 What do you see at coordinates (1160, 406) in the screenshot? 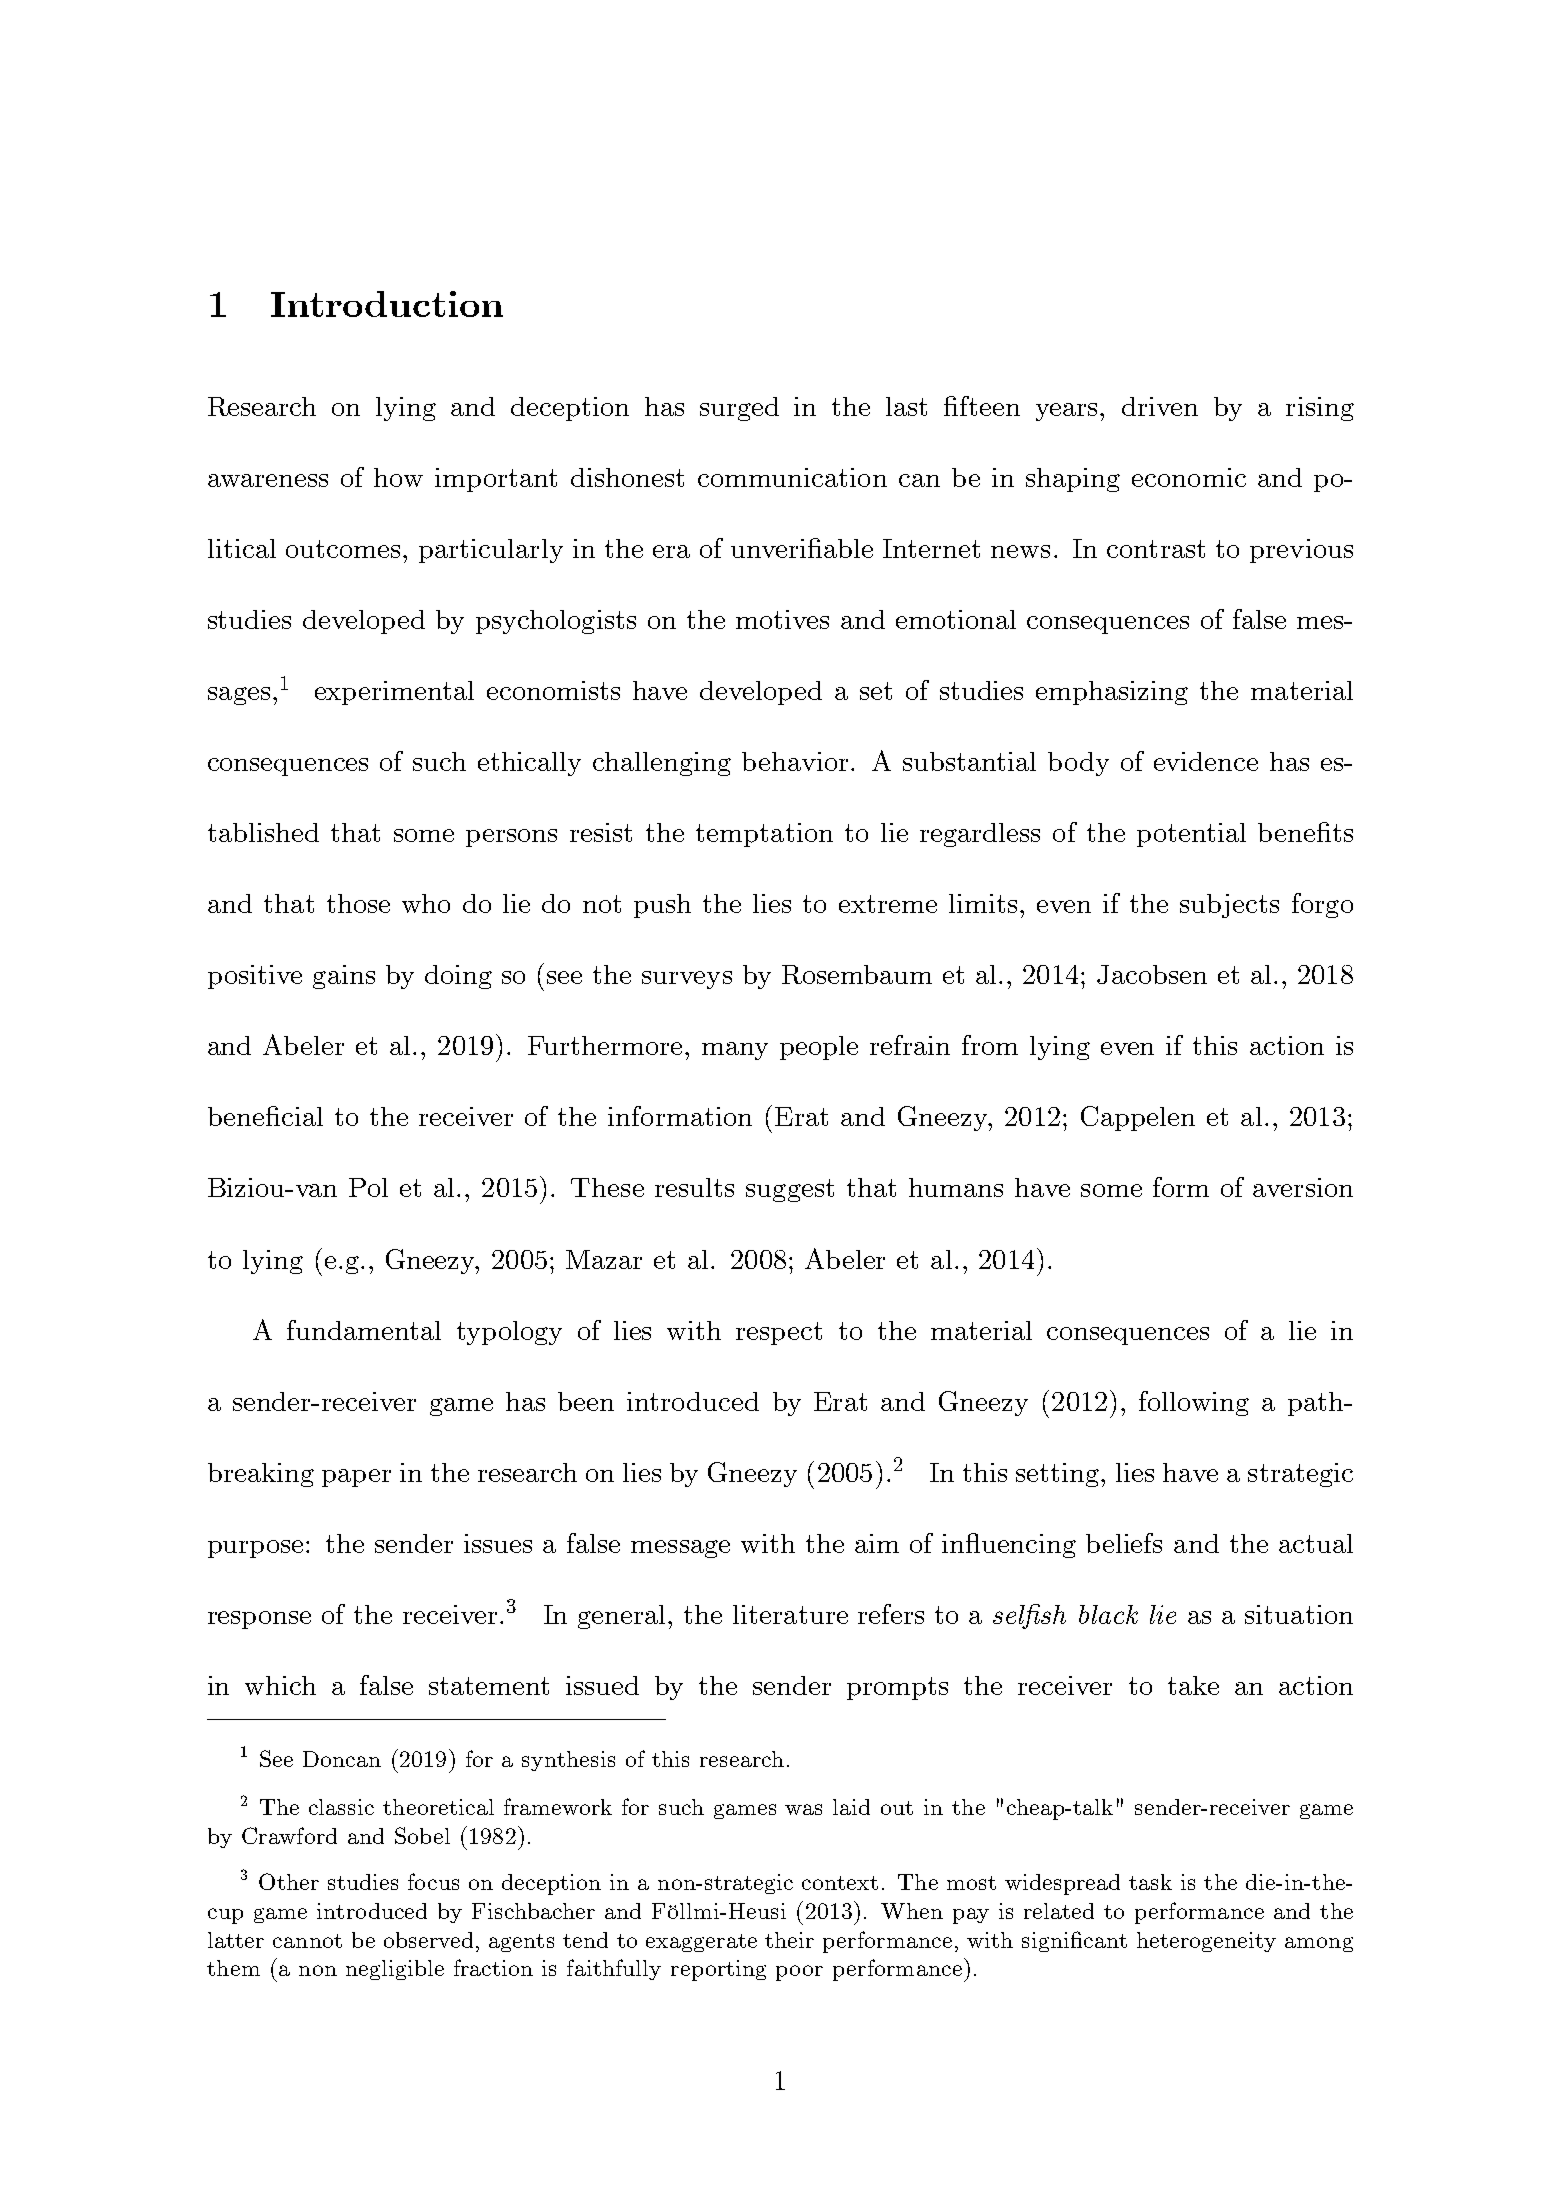
I see `driven` at bounding box center [1160, 406].
